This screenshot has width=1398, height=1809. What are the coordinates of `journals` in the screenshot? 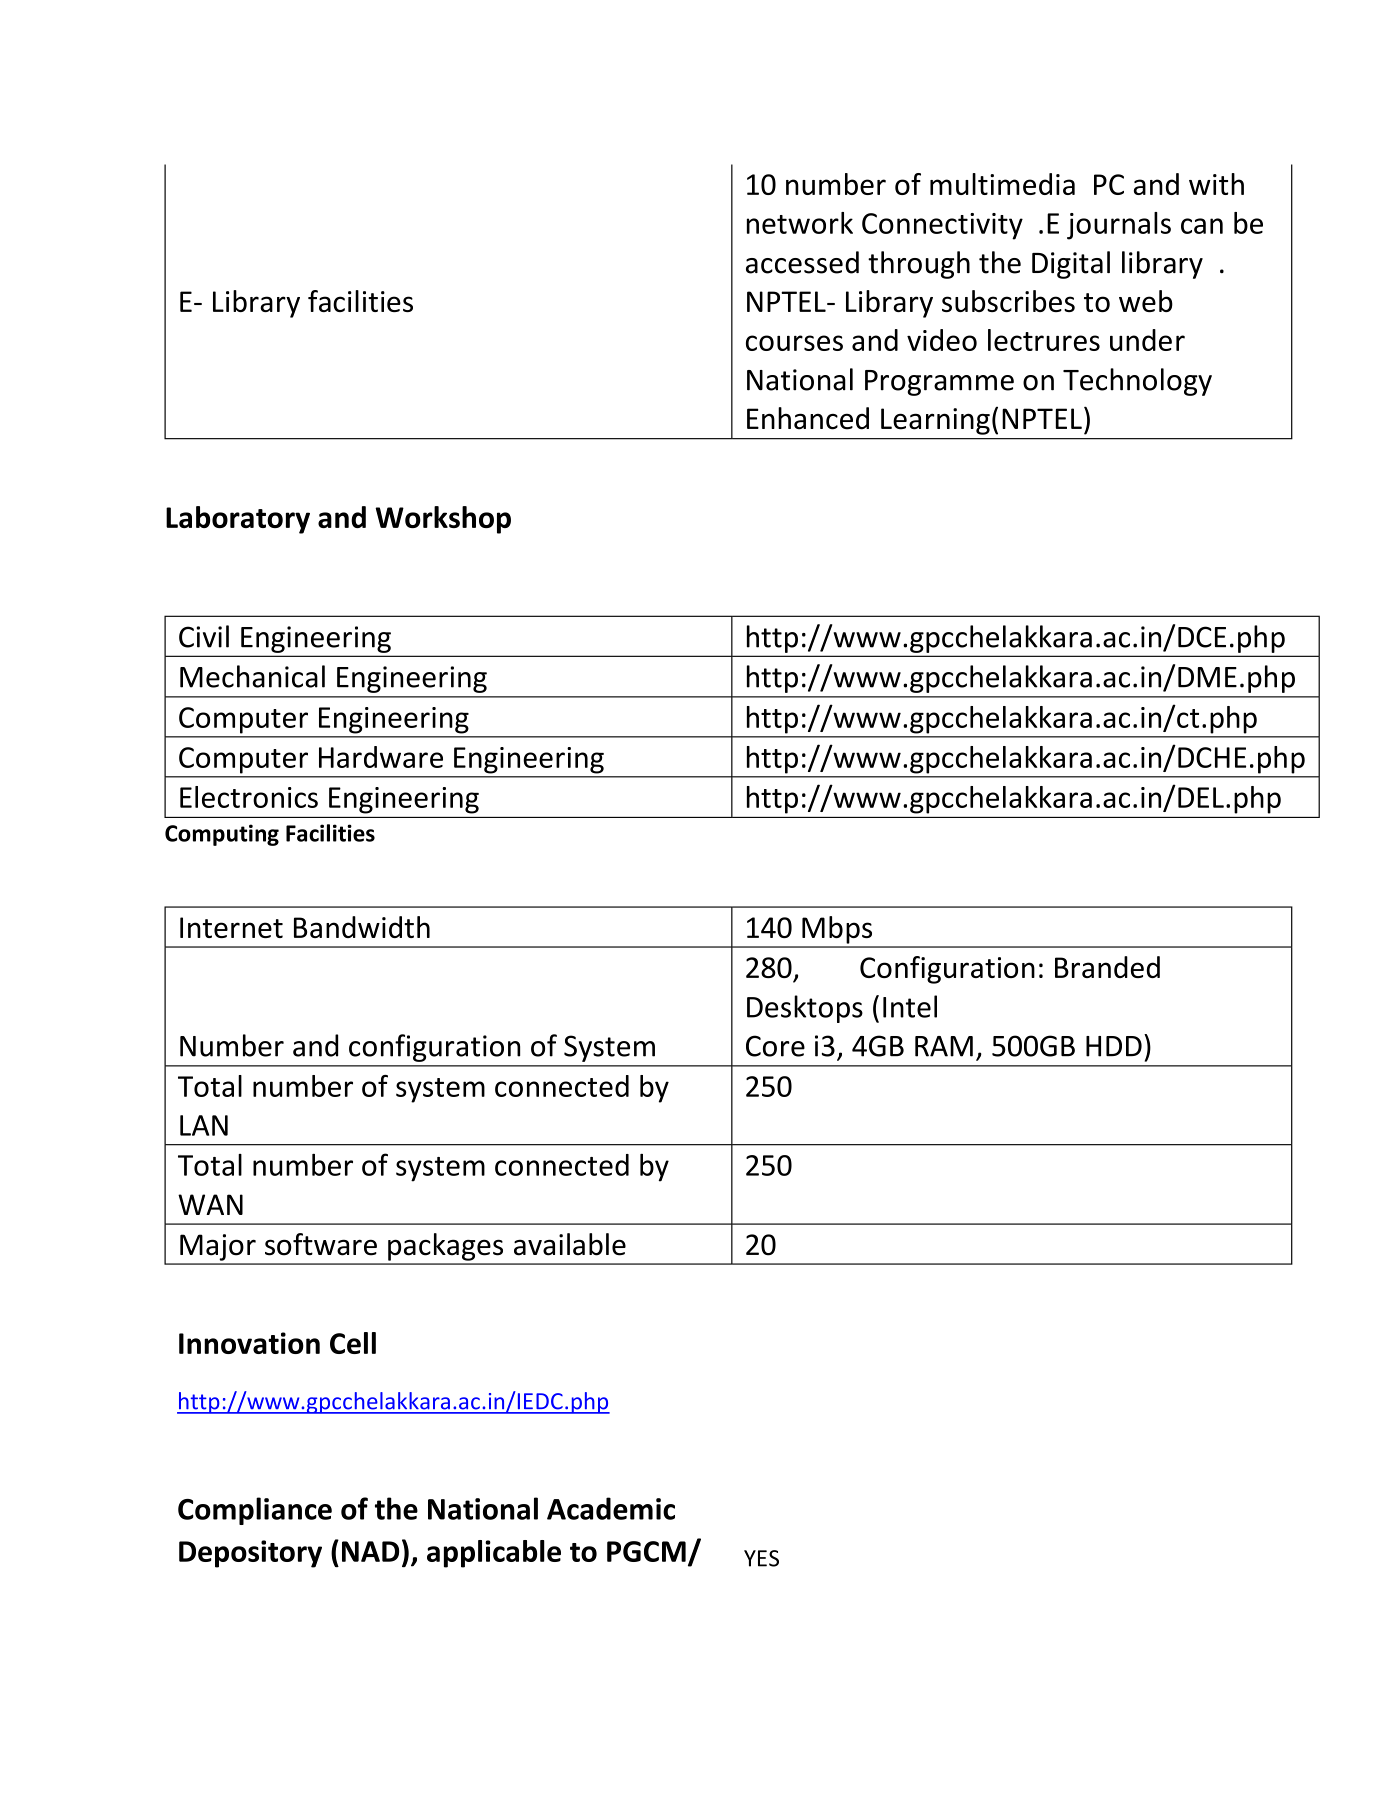 It's located at (1119, 226).
